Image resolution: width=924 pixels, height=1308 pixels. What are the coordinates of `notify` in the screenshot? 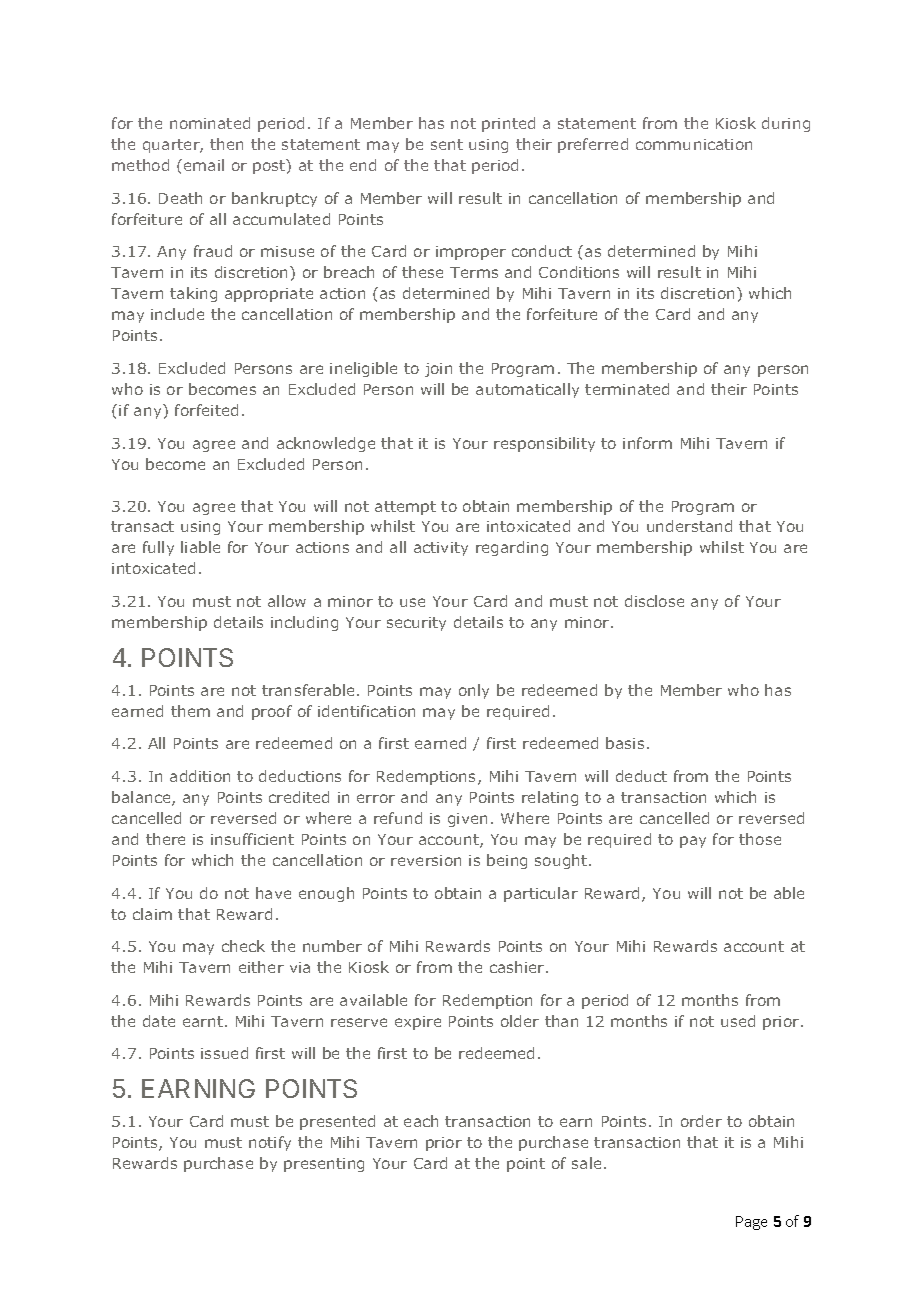 It's located at (270, 1143).
